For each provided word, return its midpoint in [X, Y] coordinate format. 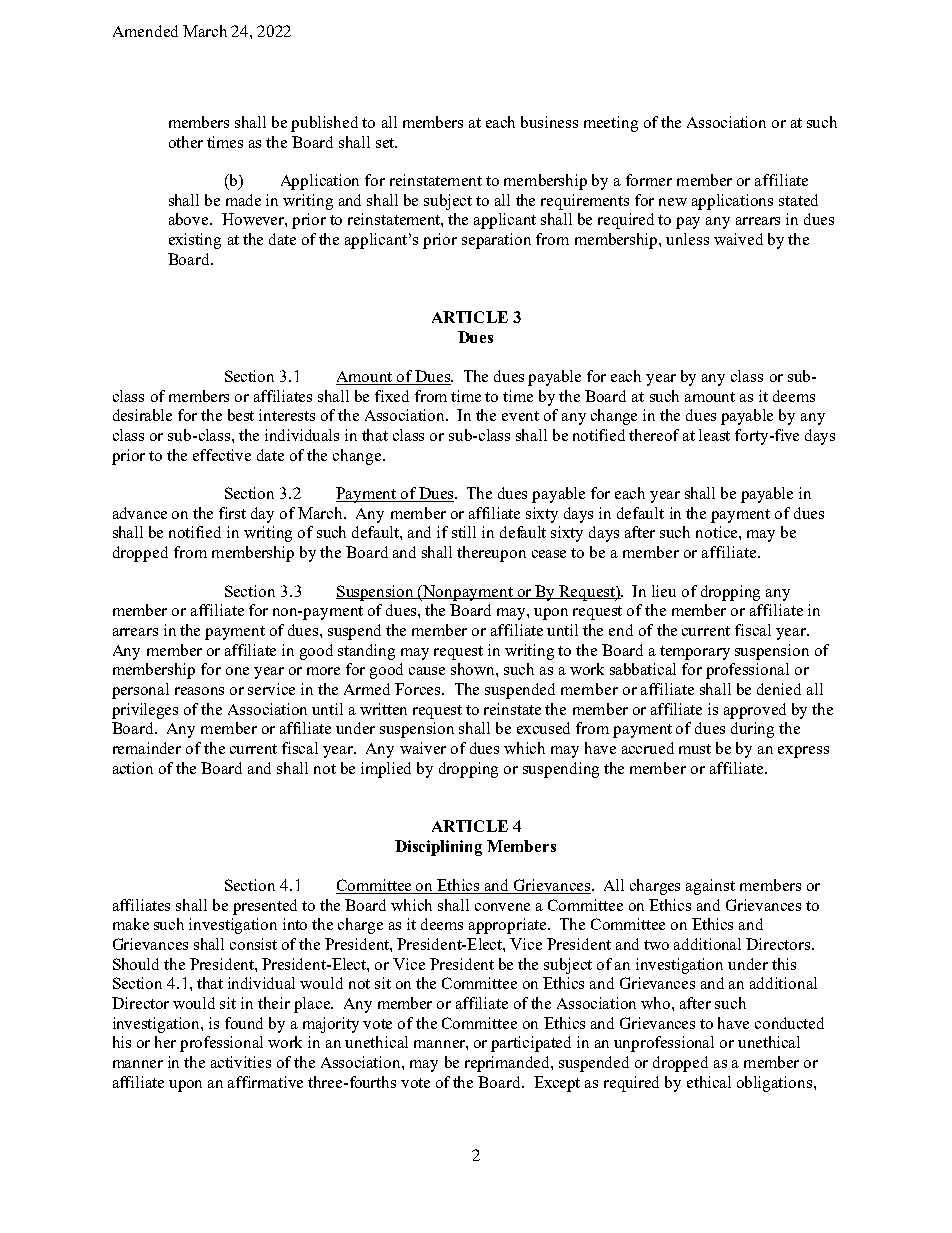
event [520, 416]
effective [222, 455]
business [549, 122]
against [710, 887]
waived [738, 239]
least [714, 435]
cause [427, 671]
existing [195, 241]
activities [241, 1062]
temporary [695, 653]
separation [496, 241]
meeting [611, 124]
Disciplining [438, 848]
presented [265, 907]
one [237, 671]
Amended [145, 31]
